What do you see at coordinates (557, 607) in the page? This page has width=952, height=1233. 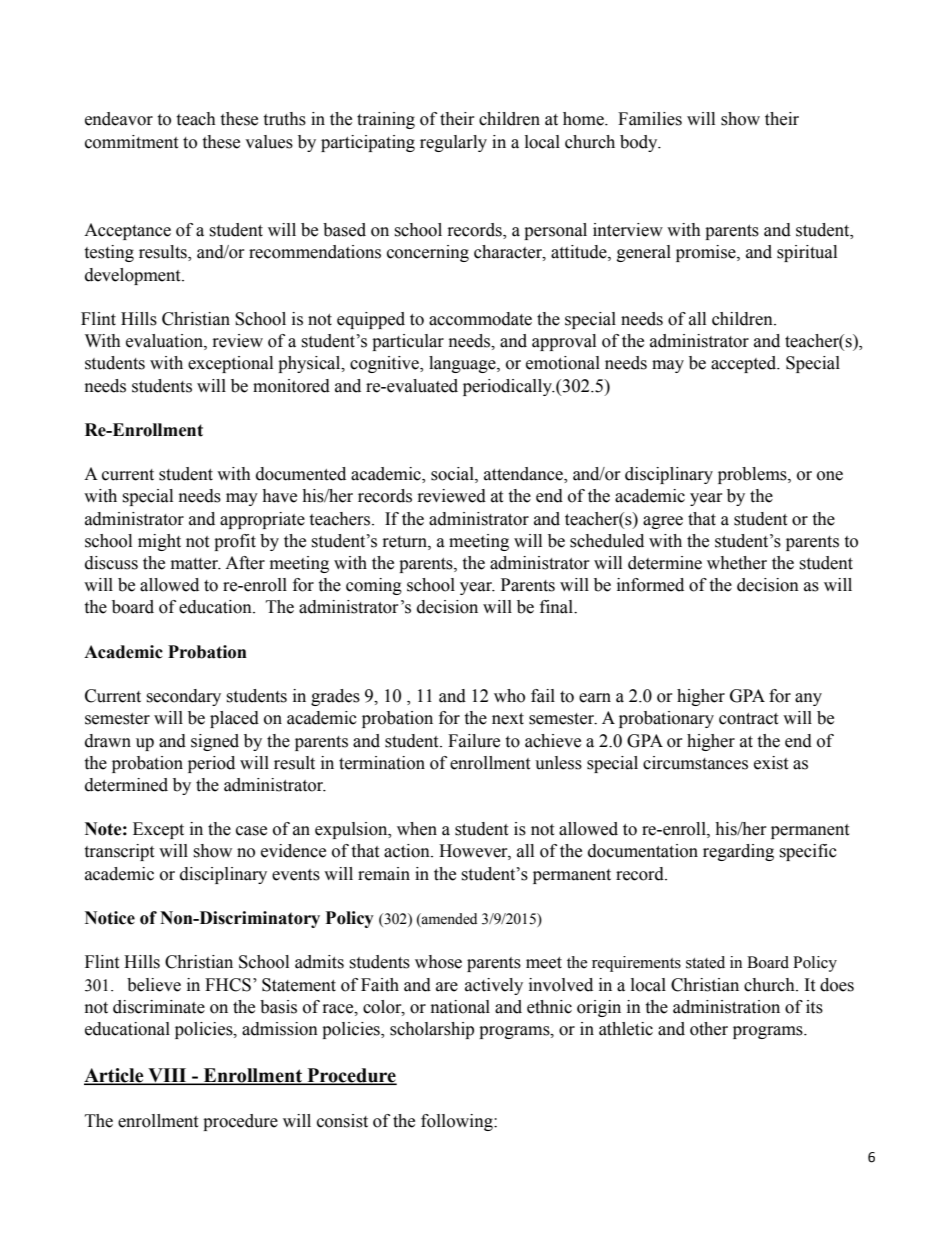 I see `final` at bounding box center [557, 607].
